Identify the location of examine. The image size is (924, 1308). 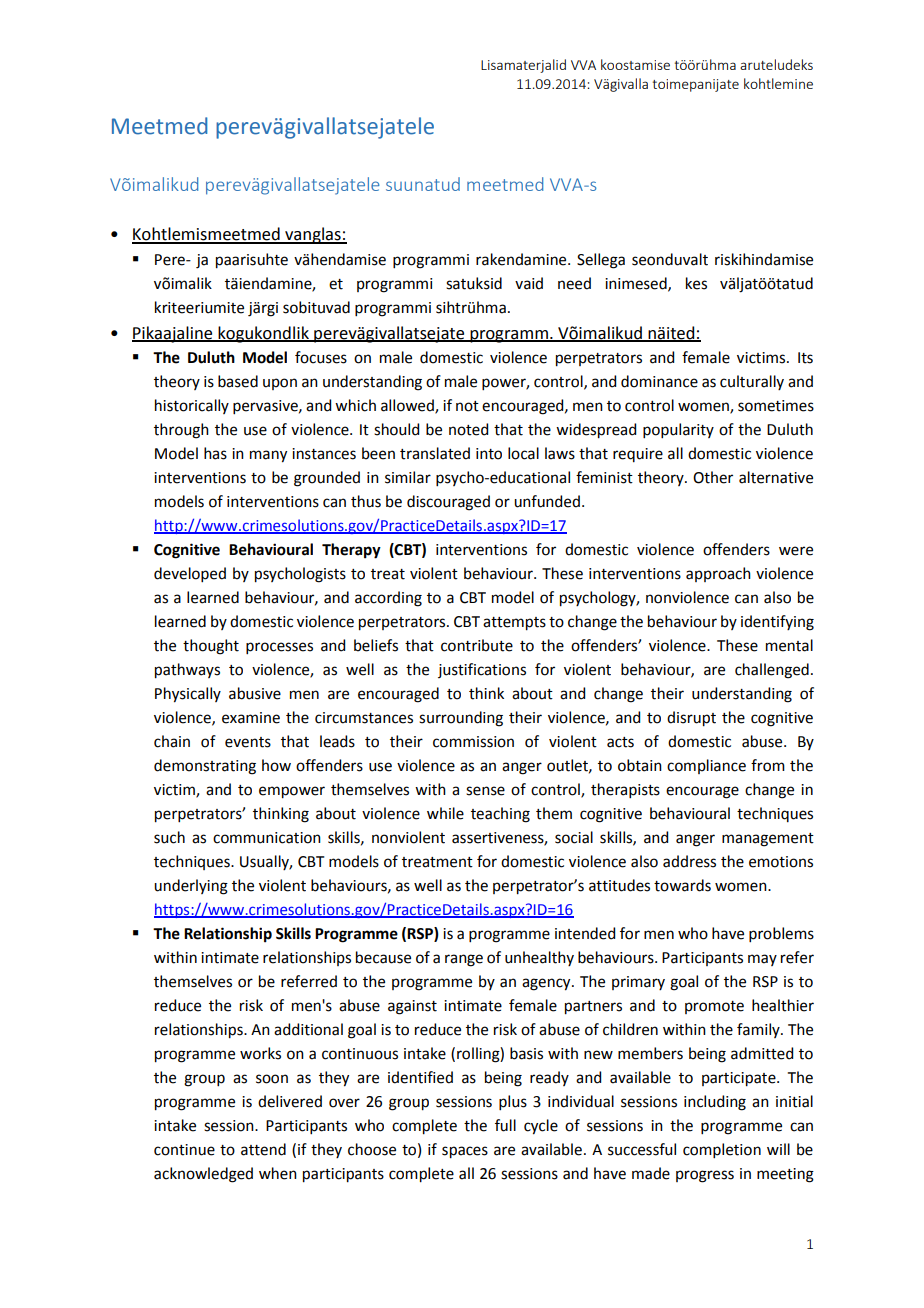
(251, 718).
